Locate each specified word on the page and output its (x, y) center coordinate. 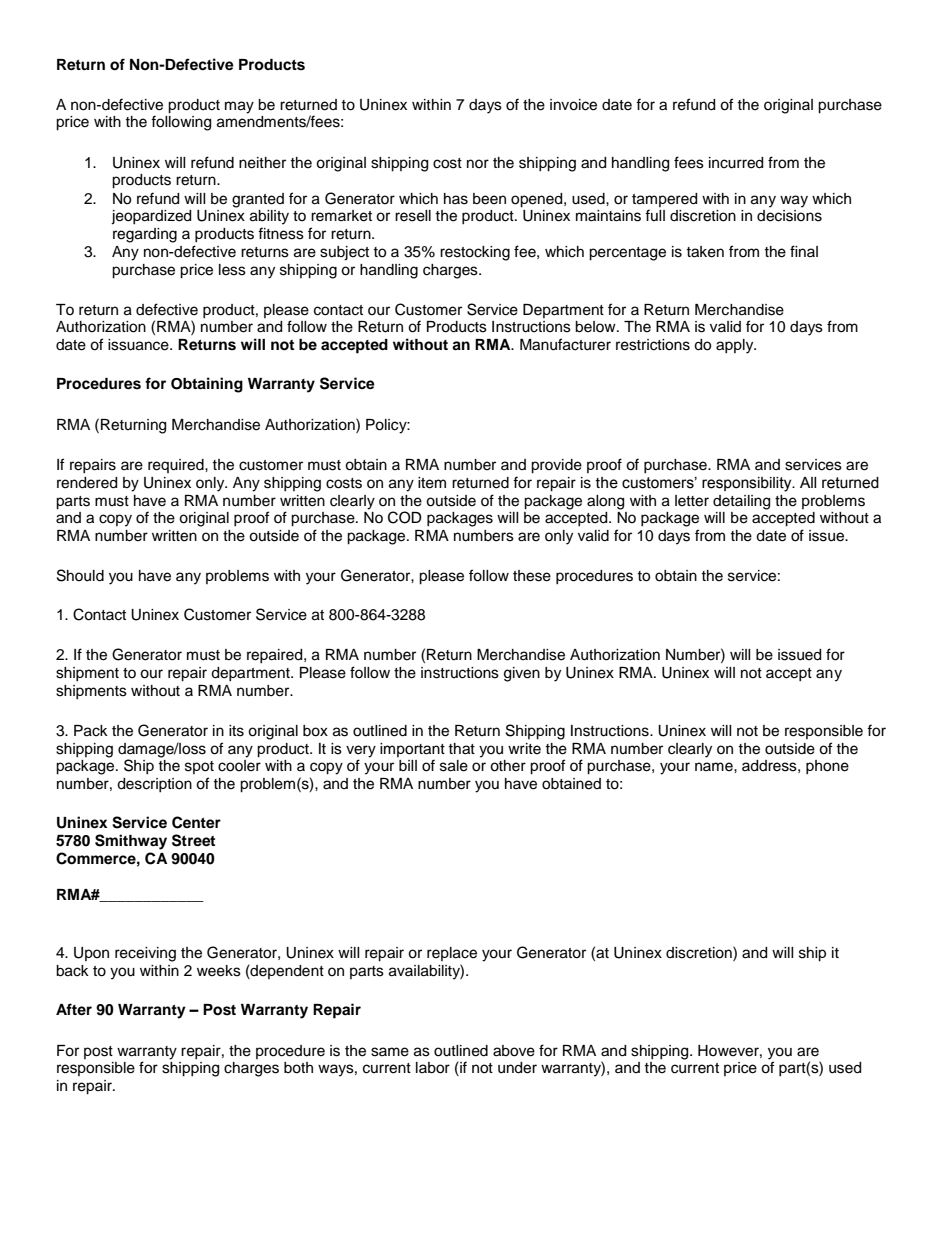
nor (478, 163)
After (74, 1009)
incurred (736, 163)
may (239, 107)
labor (433, 1068)
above (514, 1051)
